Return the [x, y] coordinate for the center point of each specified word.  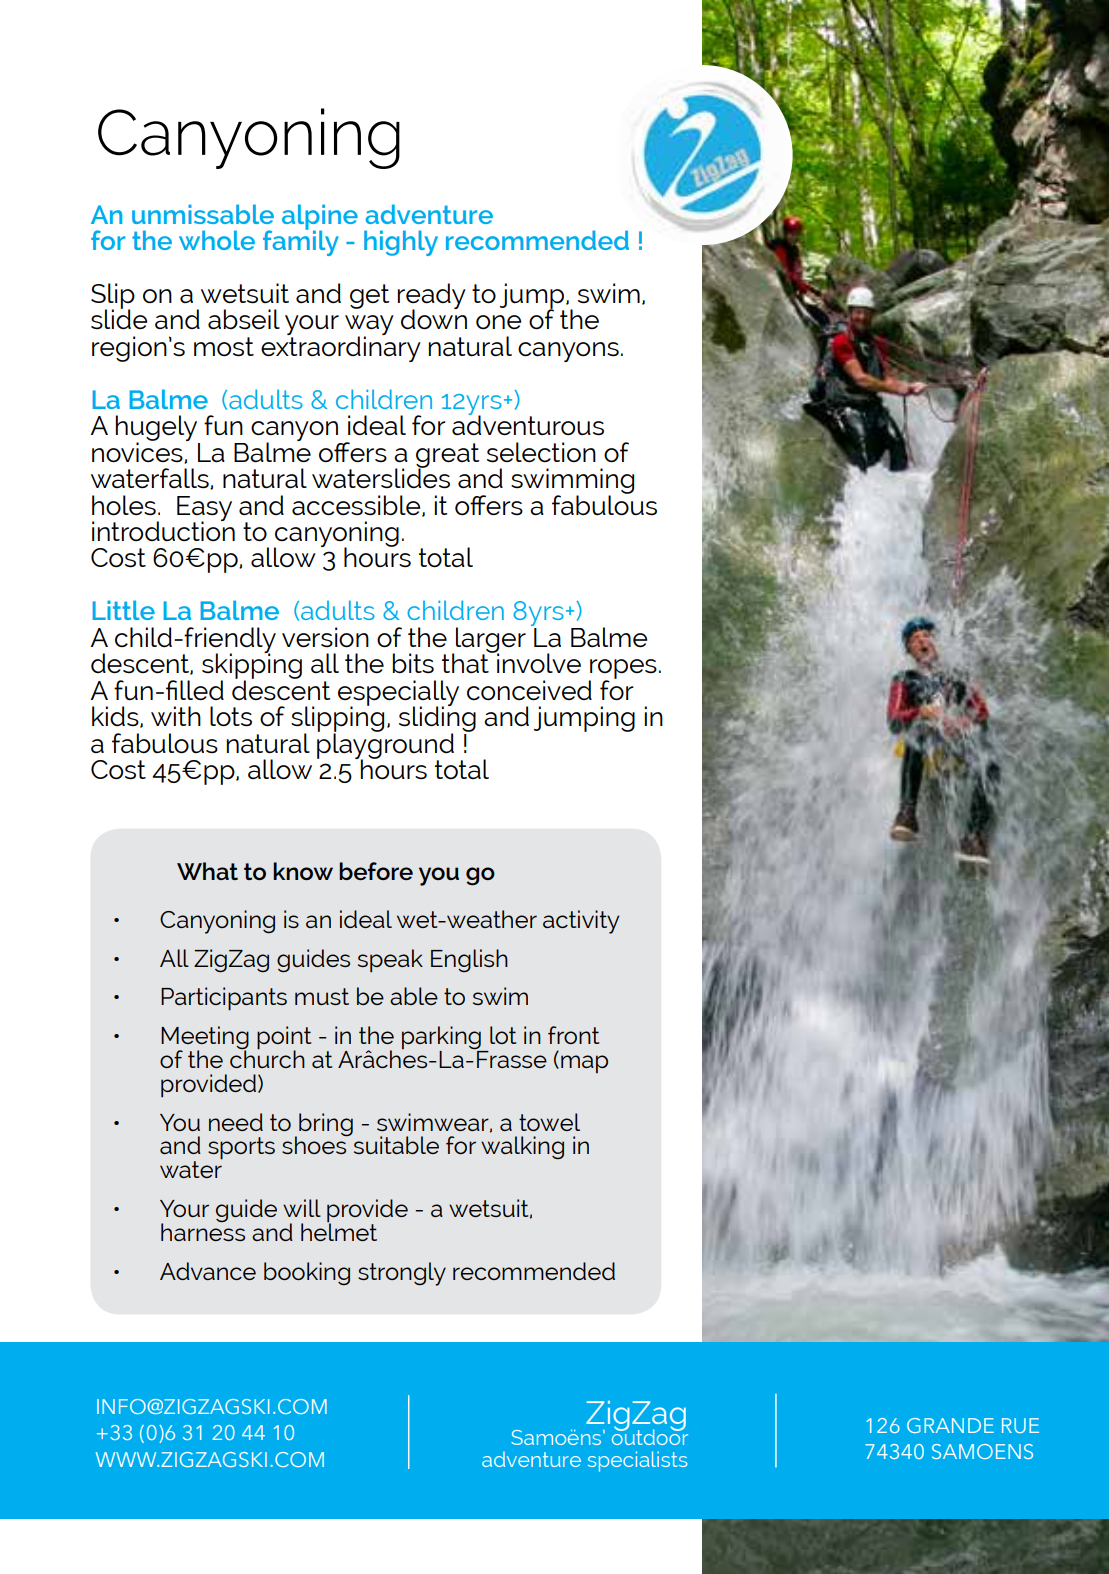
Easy [204, 509]
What [207, 871]
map [584, 1064]
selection [541, 452]
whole [217, 240]
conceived [529, 690]
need [236, 1122]
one [498, 322]
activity [581, 922]
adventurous [528, 424]
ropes [623, 670]
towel [549, 1122]
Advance [208, 1271]
